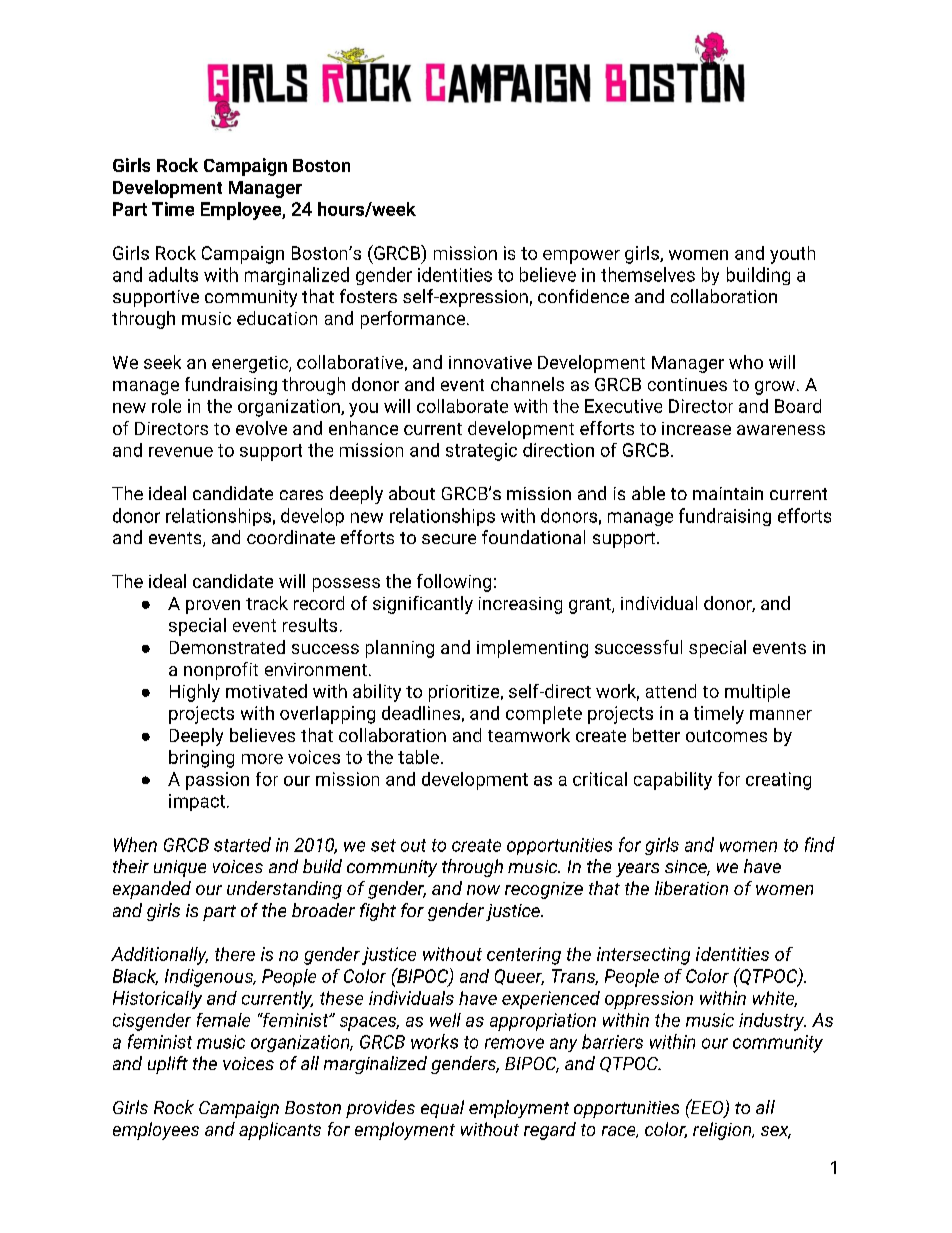 The image size is (952, 1233). Describe the element at coordinates (544, 715) in the document. I see `complete` at that location.
